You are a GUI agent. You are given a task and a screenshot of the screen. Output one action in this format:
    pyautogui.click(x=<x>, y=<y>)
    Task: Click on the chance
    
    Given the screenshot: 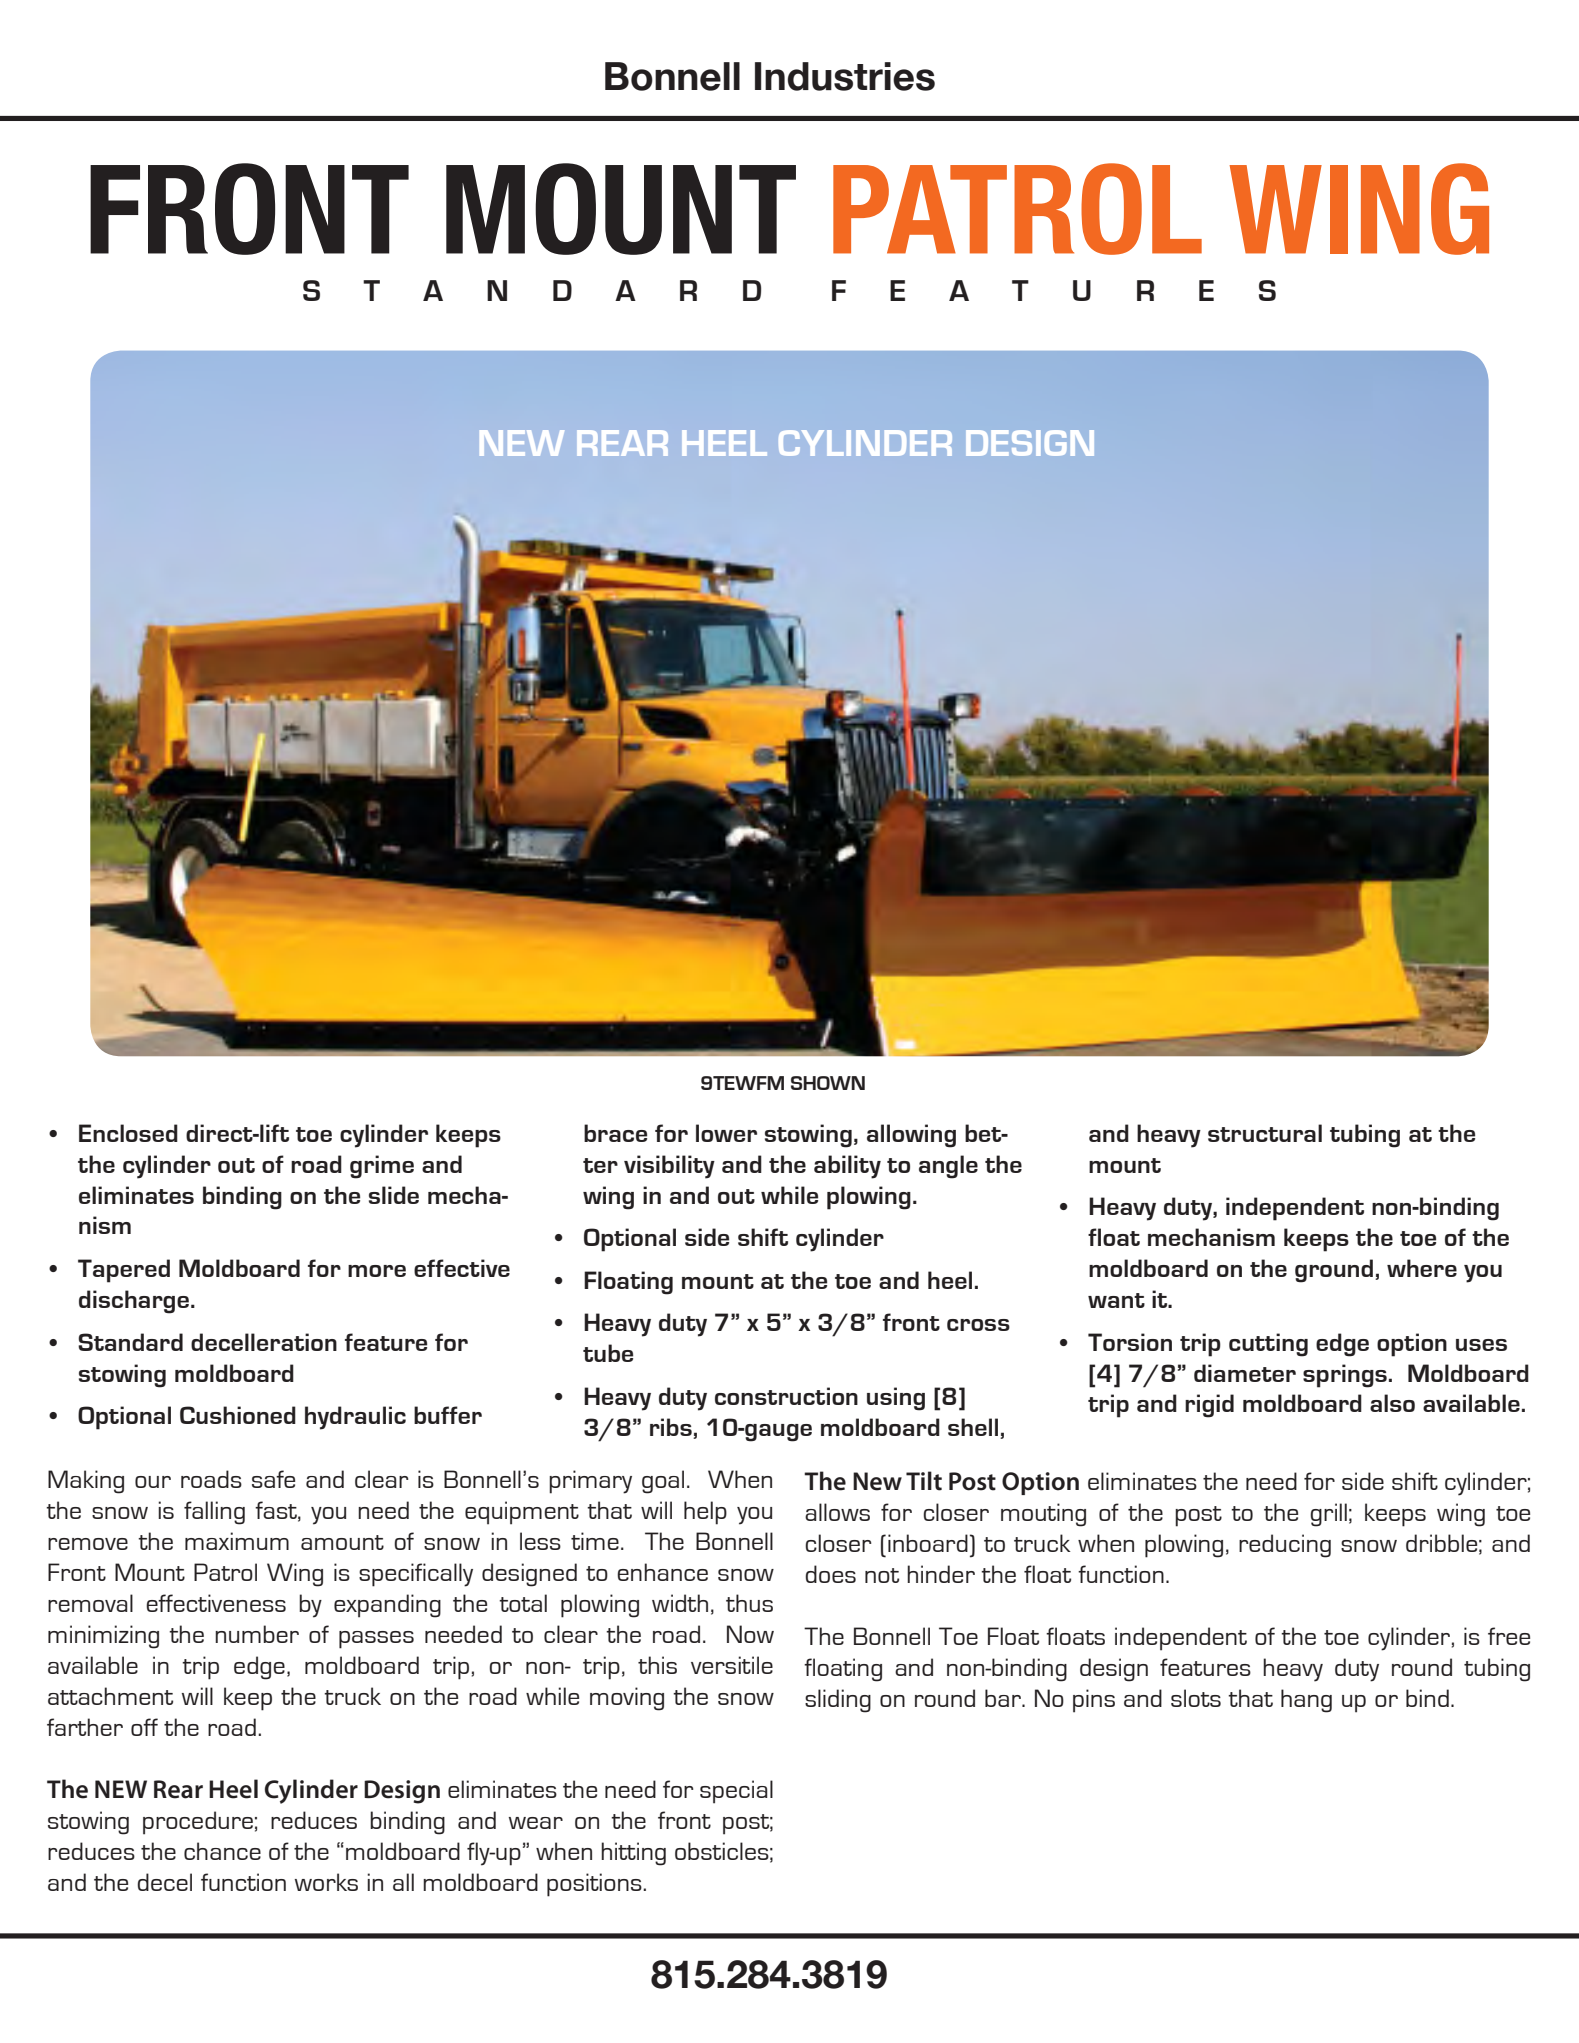 What is the action you would take?
    pyautogui.click(x=222, y=1851)
